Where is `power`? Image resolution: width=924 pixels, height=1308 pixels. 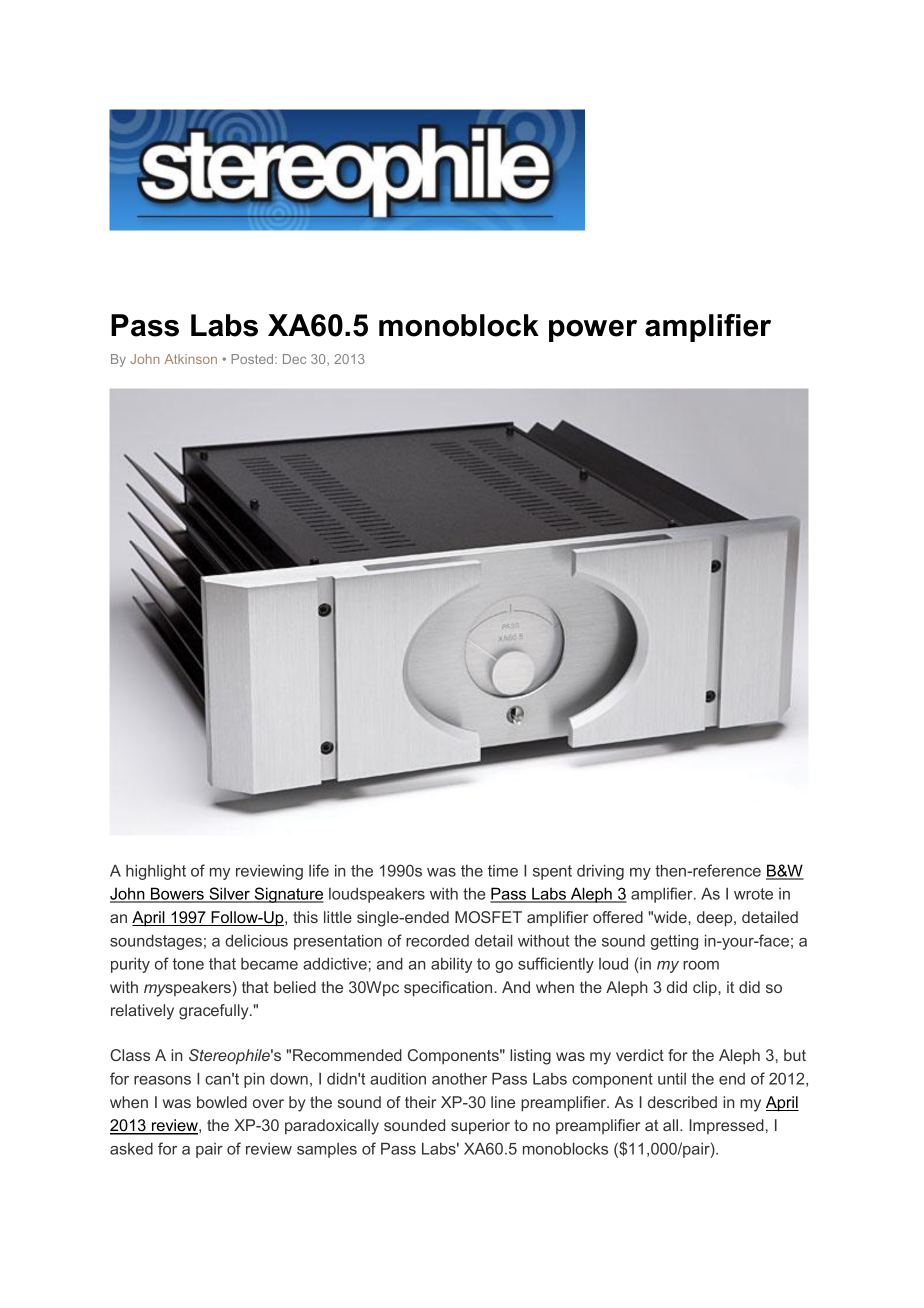
power is located at coordinates (593, 331).
